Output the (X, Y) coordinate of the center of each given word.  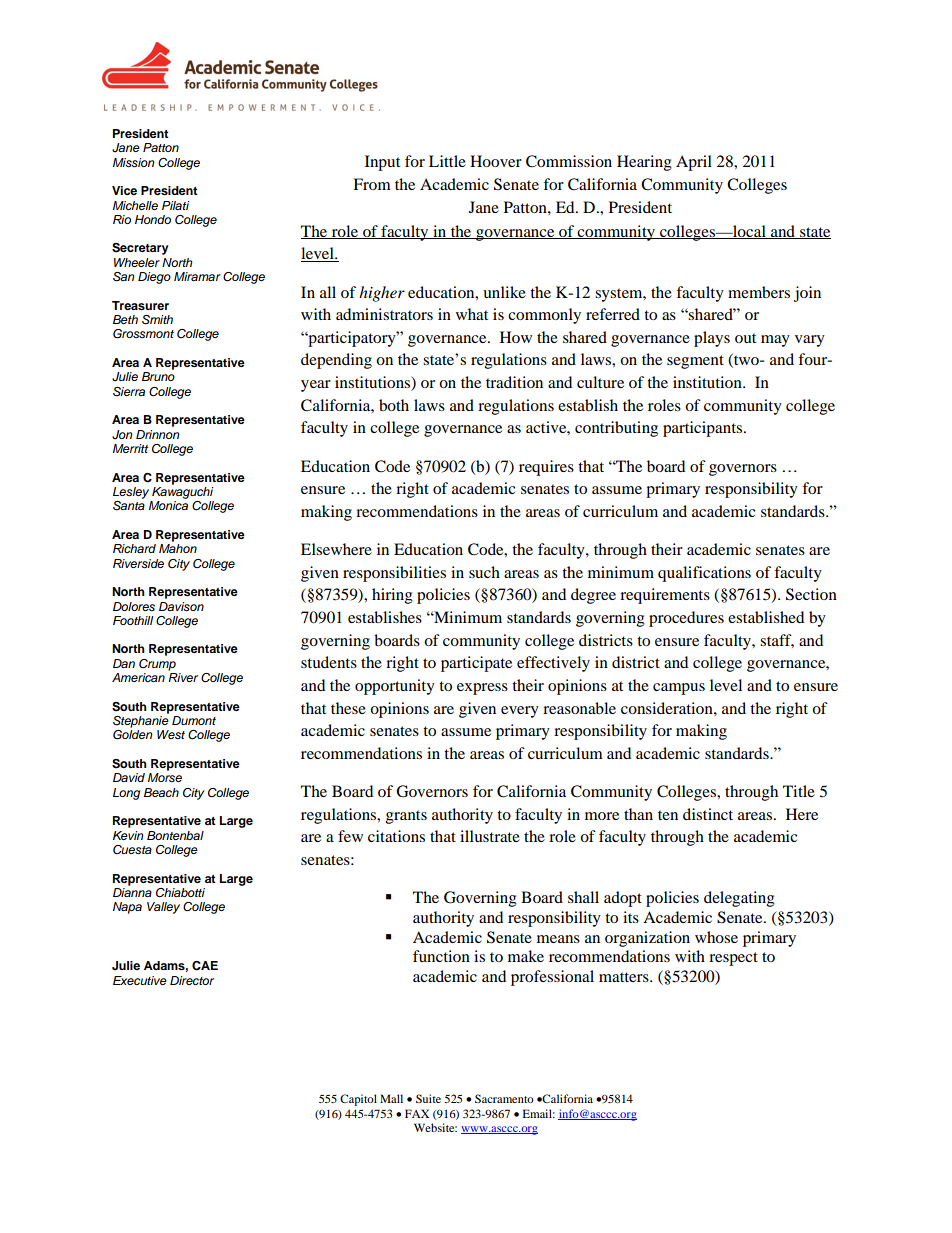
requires (546, 468)
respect (733, 959)
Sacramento (504, 1098)
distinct (708, 814)
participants (704, 429)
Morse (165, 777)
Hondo (153, 219)
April (694, 163)
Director (192, 980)
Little (447, 161)
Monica (168, 505)
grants (406, 817)
